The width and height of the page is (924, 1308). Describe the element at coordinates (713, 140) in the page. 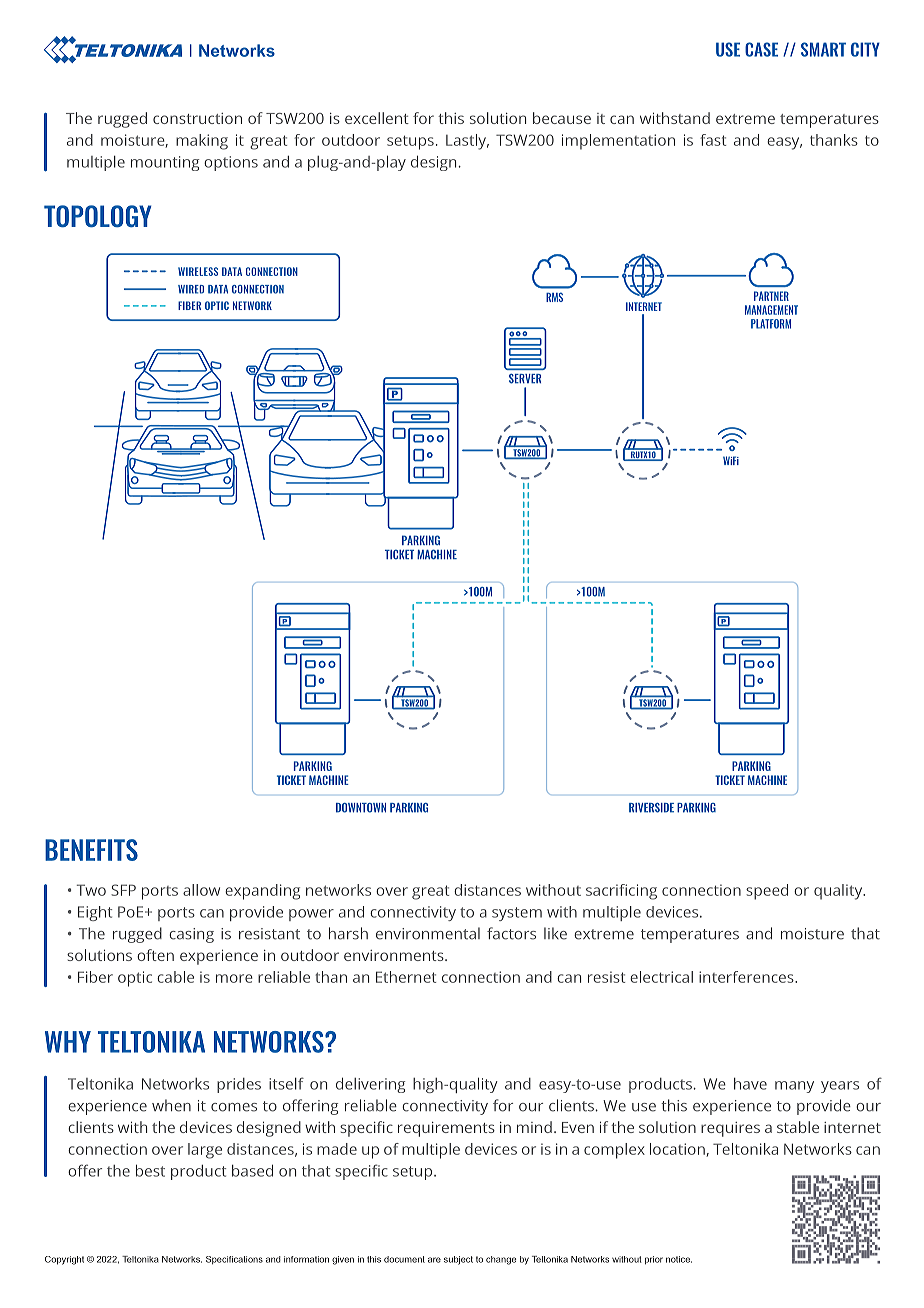

I see `fast` at that location.
